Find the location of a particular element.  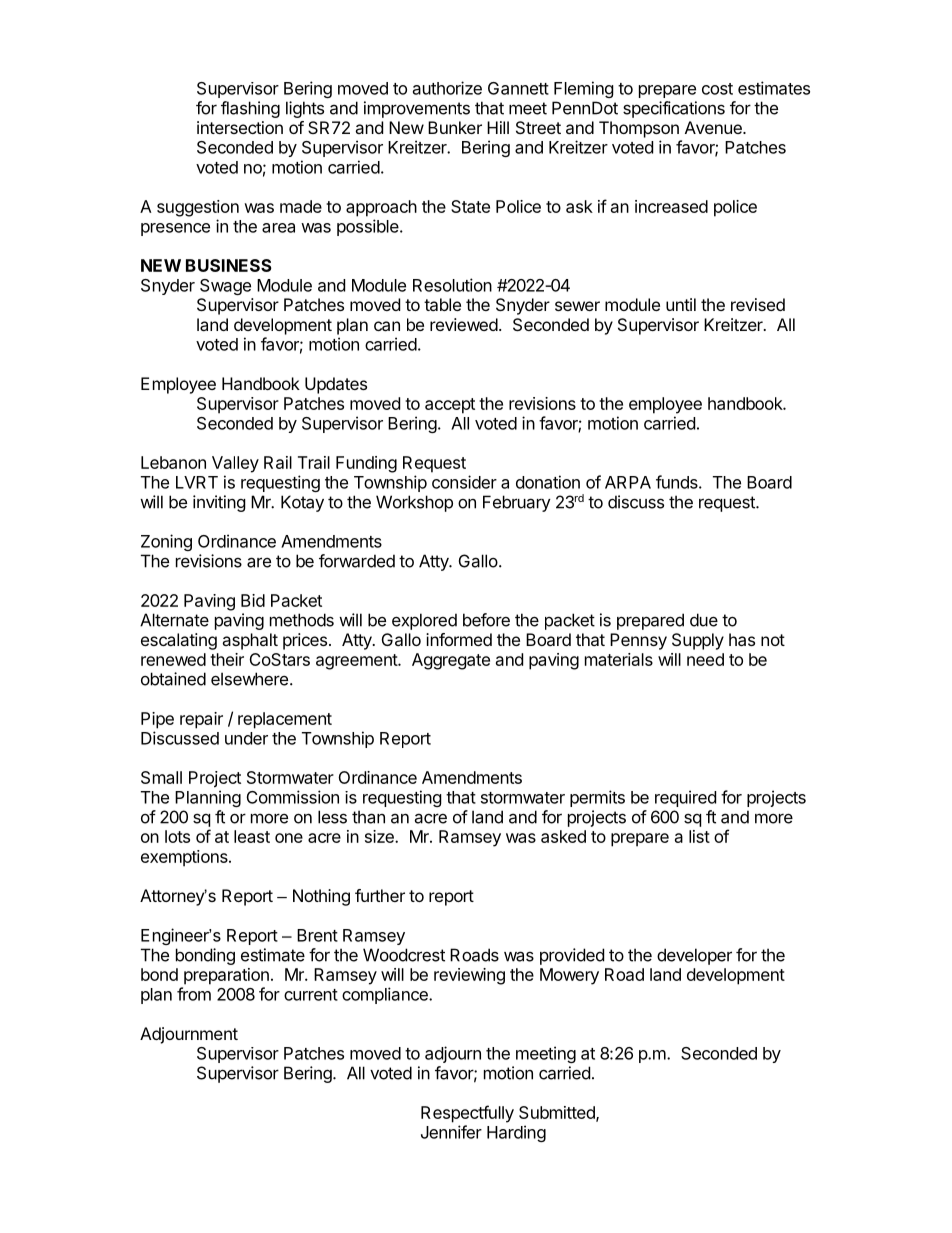

from is located at coordinates (194, 994).
